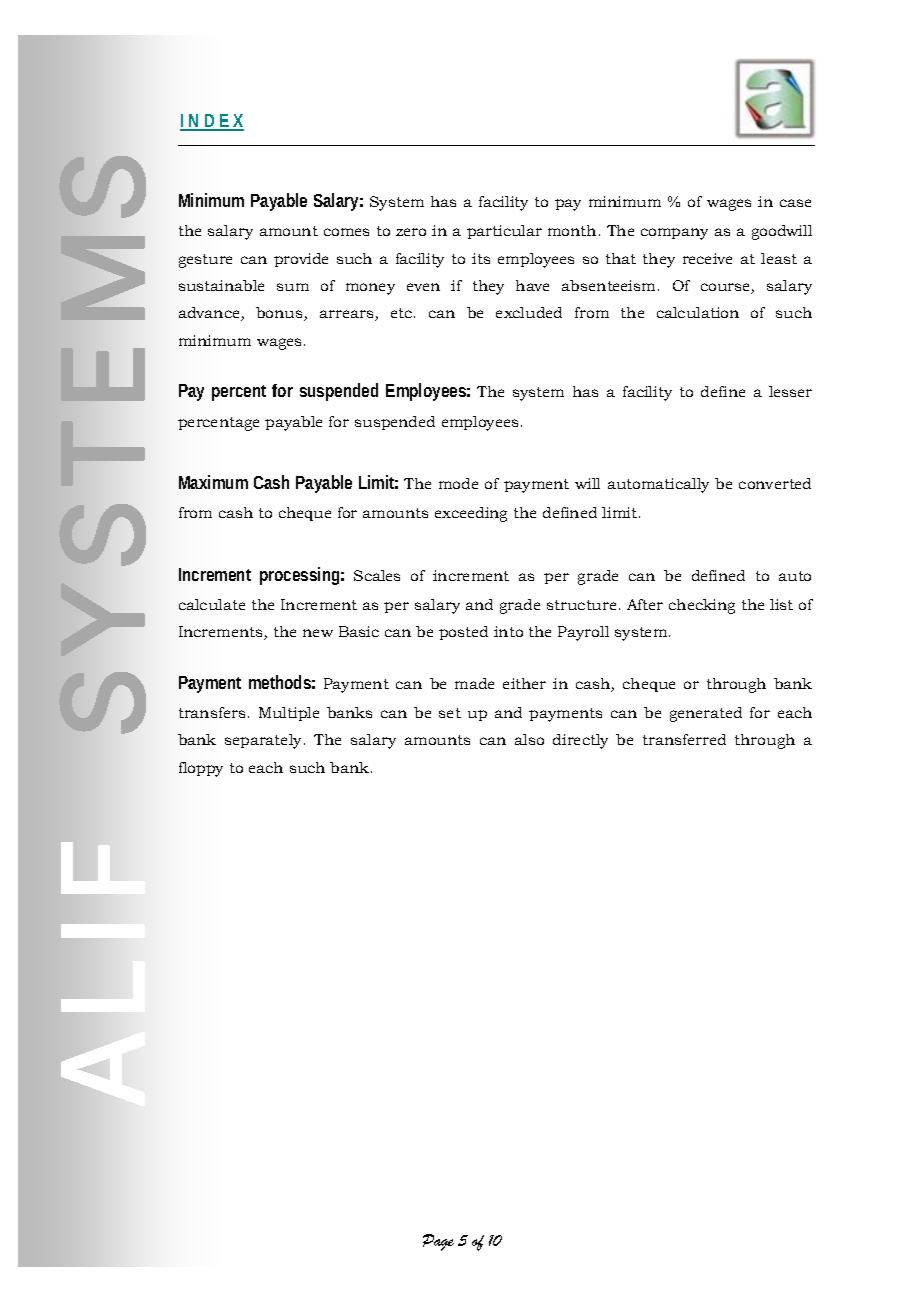 This screenshot has height=1308, width=924. Describe the element at coordinates (201, 769) in the screenshot. I see `floppy` at that location.
